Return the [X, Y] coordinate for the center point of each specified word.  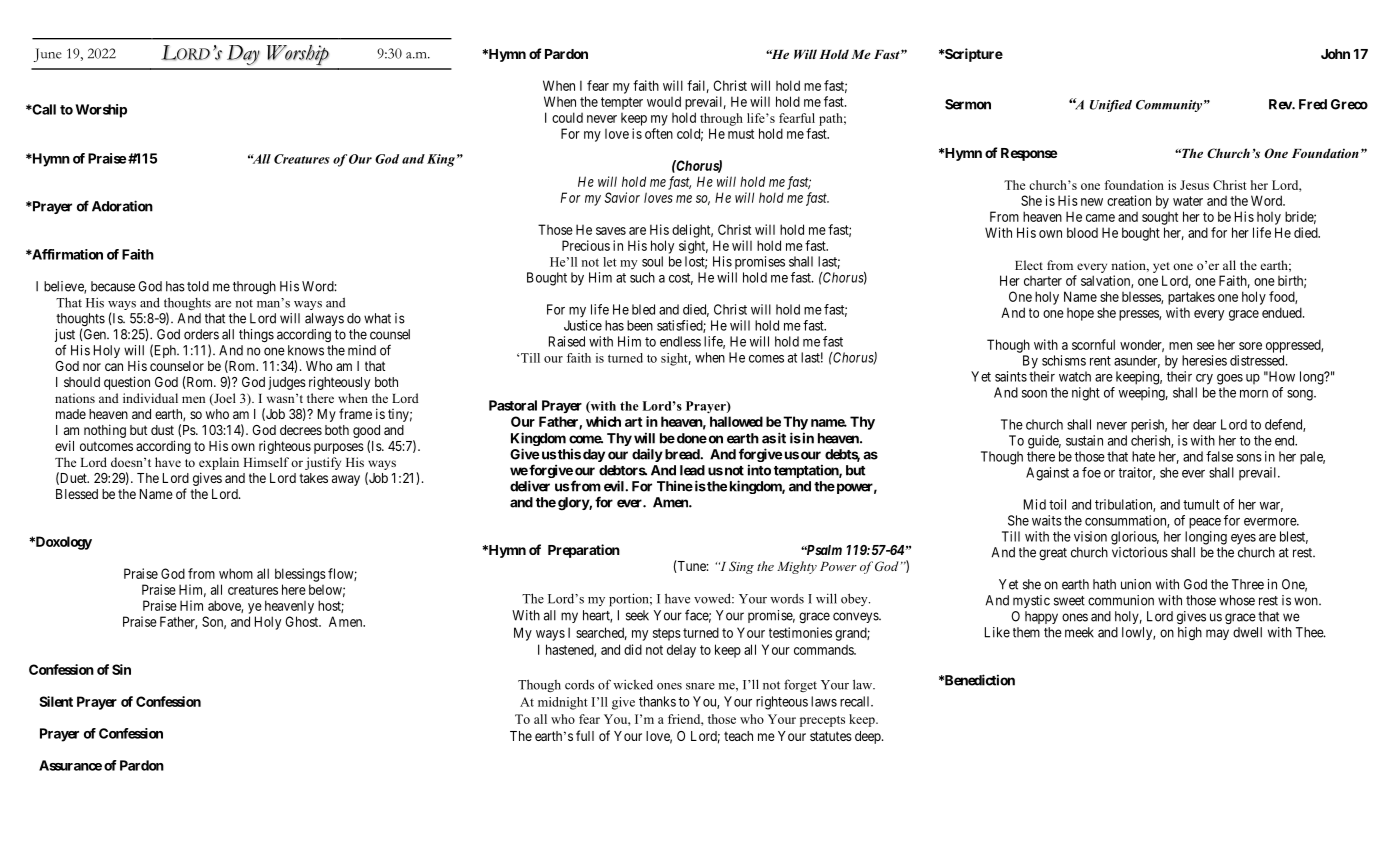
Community [1169, 106]
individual [150, 398]
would [664, 101]
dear [1204, 424]
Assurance [70, 765]
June [48, 55]
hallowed [736, 421]
